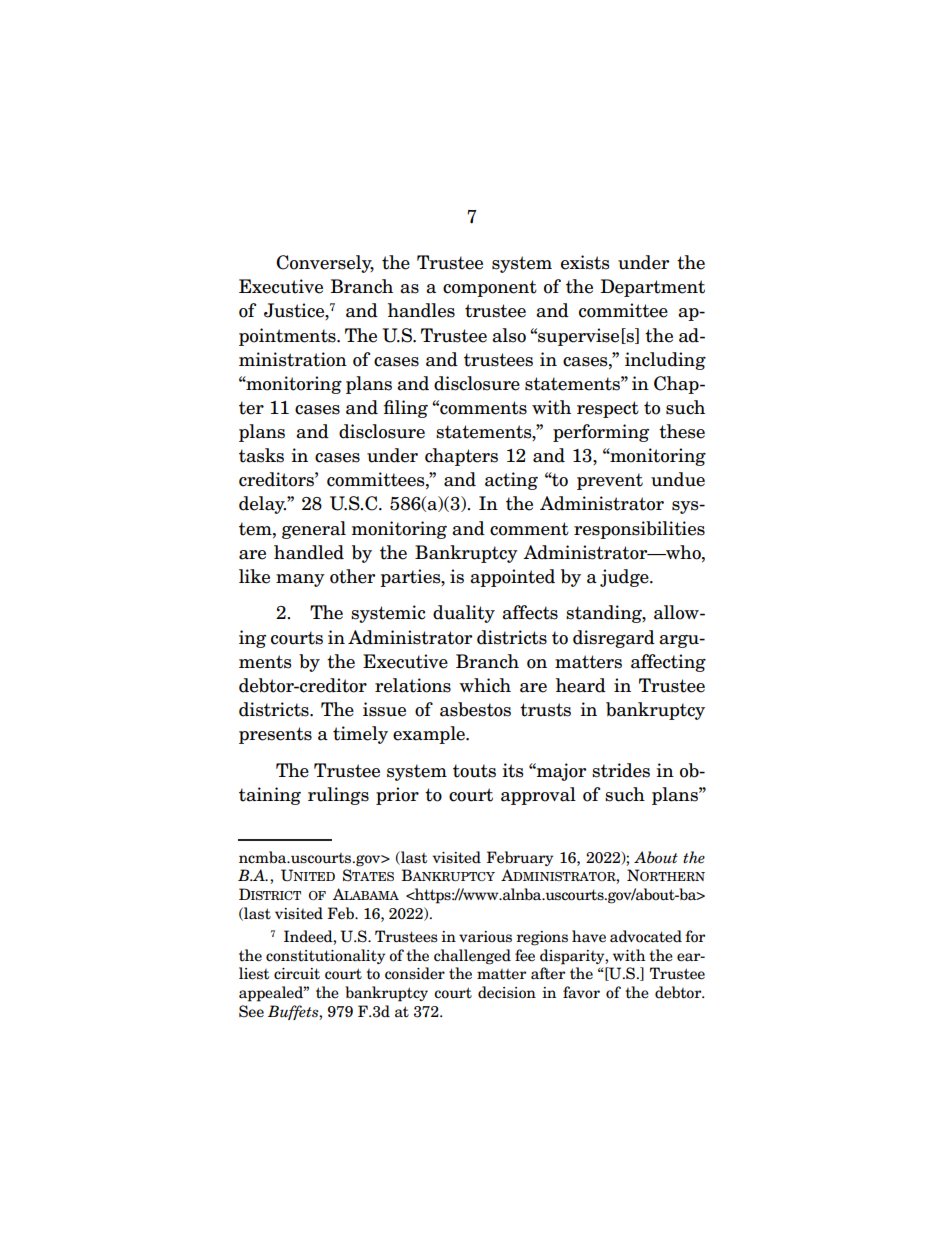  What do you see at coordinates (325, 264) in the page?
I see `Conversely` at bounding box center [325, 264].
